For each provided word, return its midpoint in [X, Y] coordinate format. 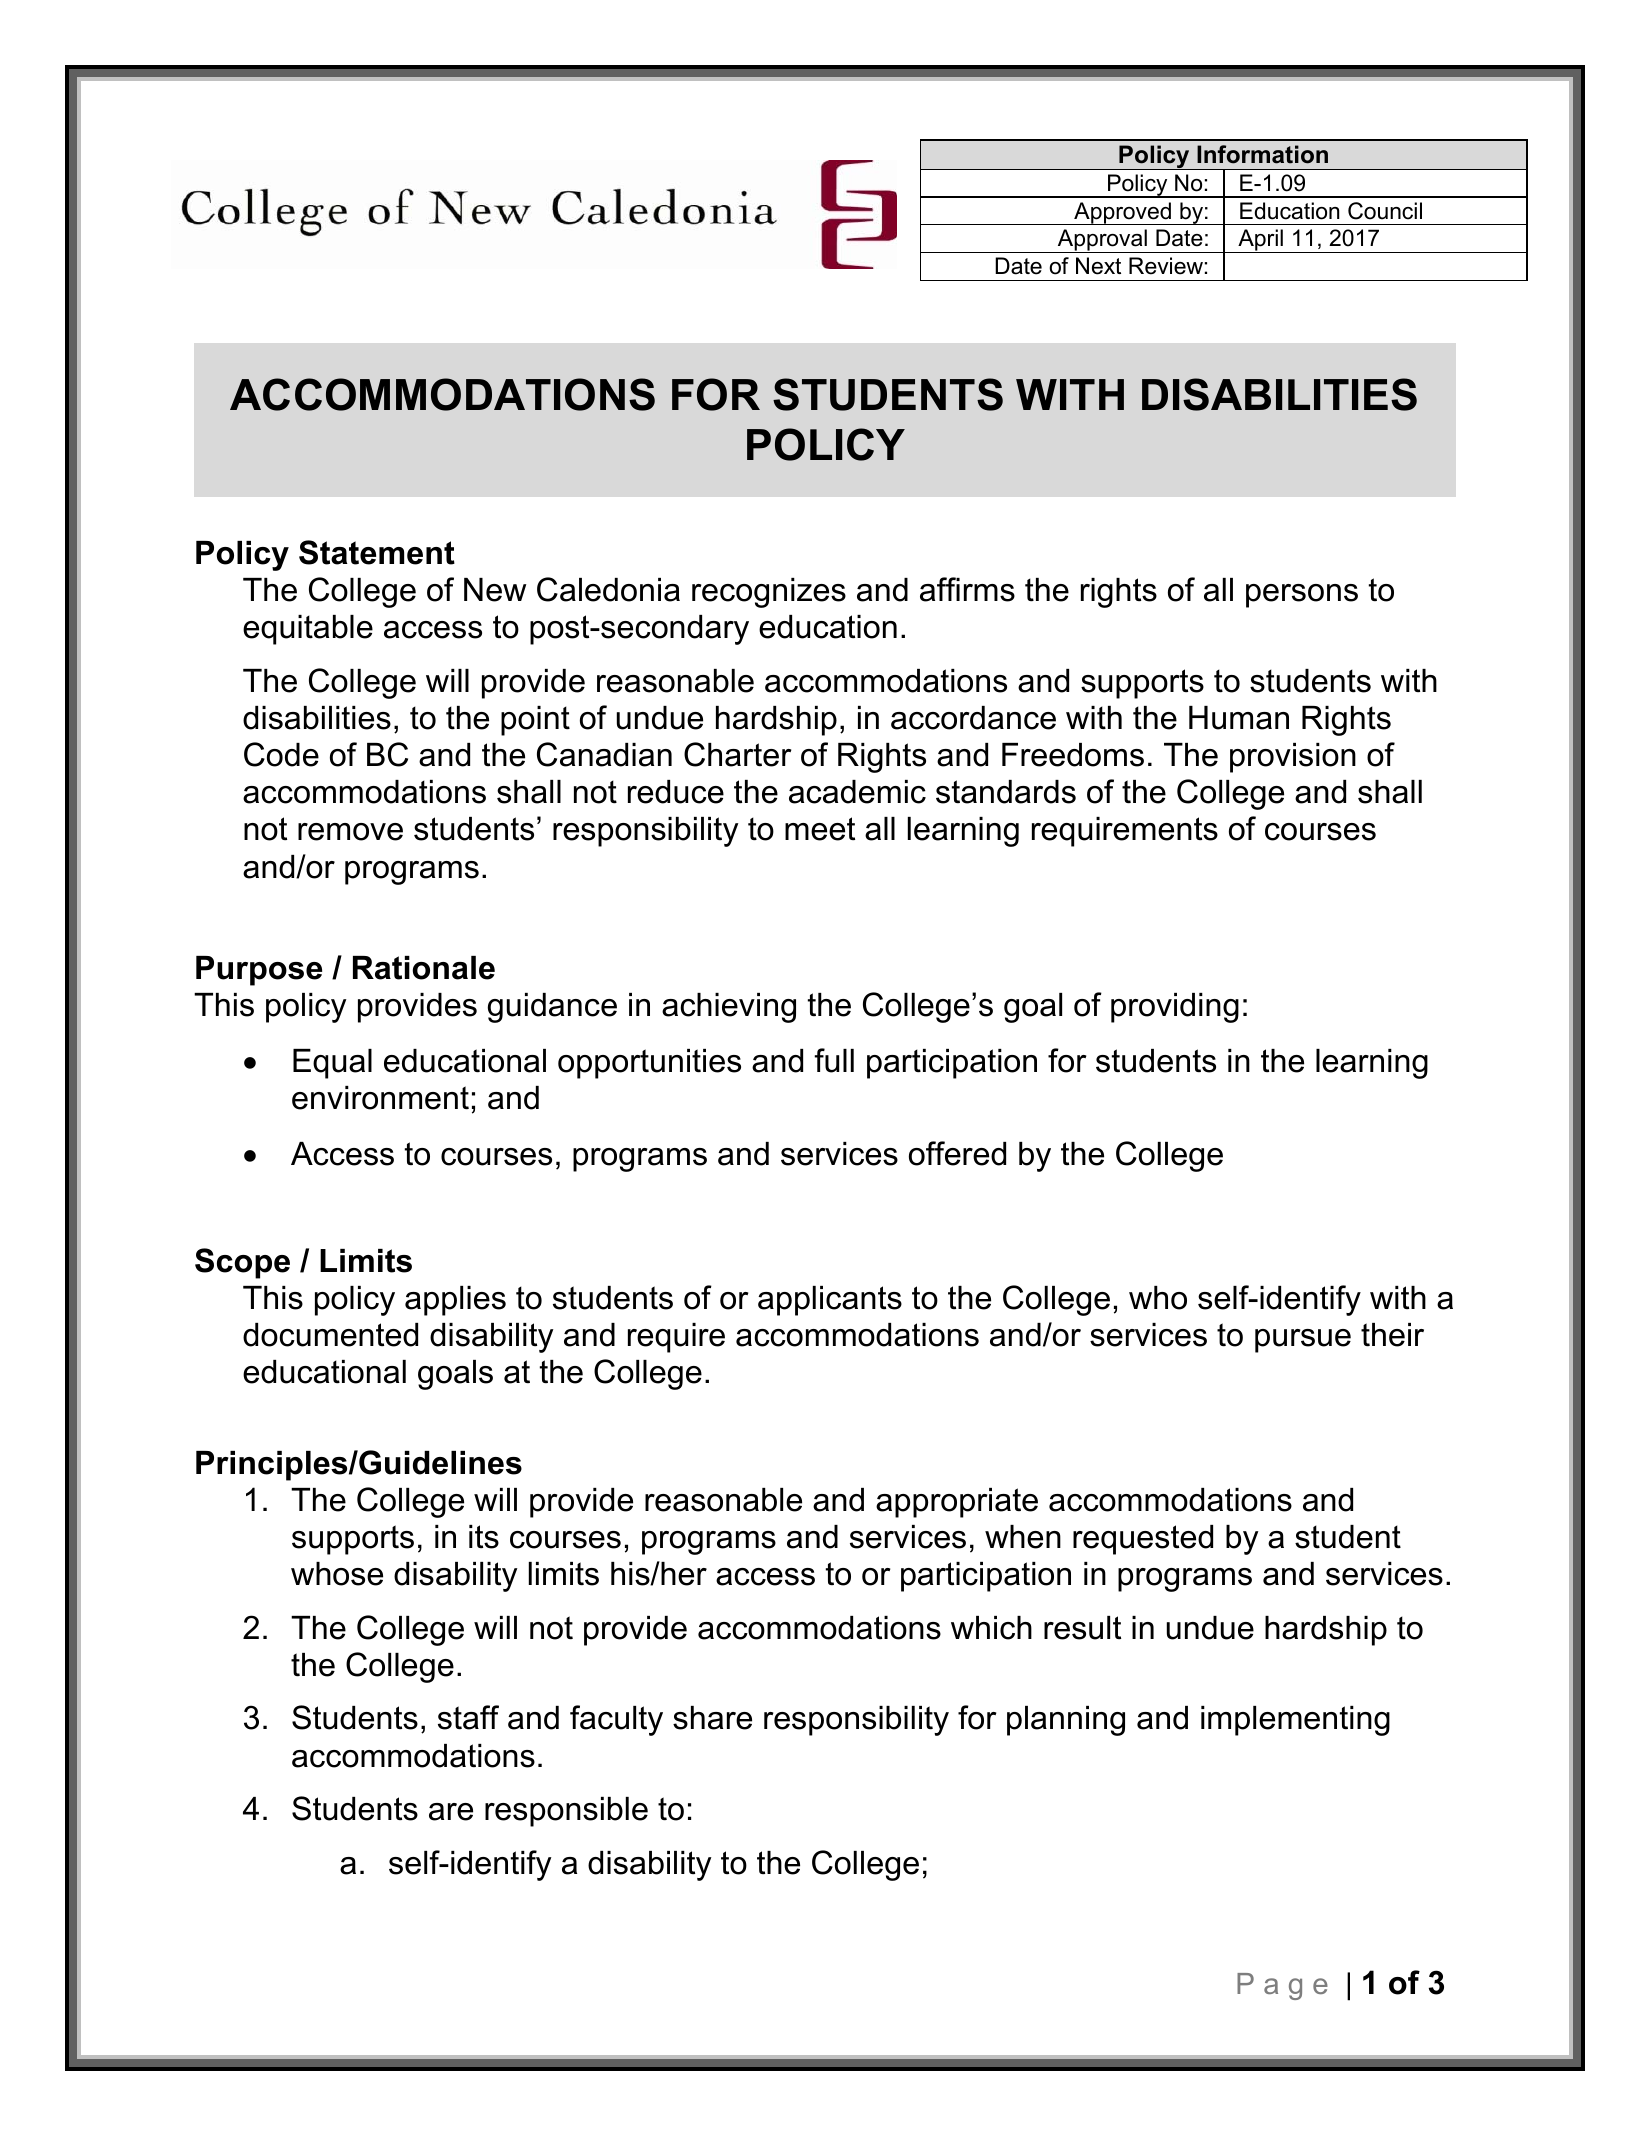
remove [350, 832]
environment [380, 1098]
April [1260, 241]
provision [1293, 758]
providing [1175, 1008]
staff [468, 1717]
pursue [1303, 1341]
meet [820, 829]
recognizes [769, 593]
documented [330, 1335]
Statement [377, 552]
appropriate [957, 1503]
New [495, 590]
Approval [1102, 241]
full [834, 1060]
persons [1302, 596]
